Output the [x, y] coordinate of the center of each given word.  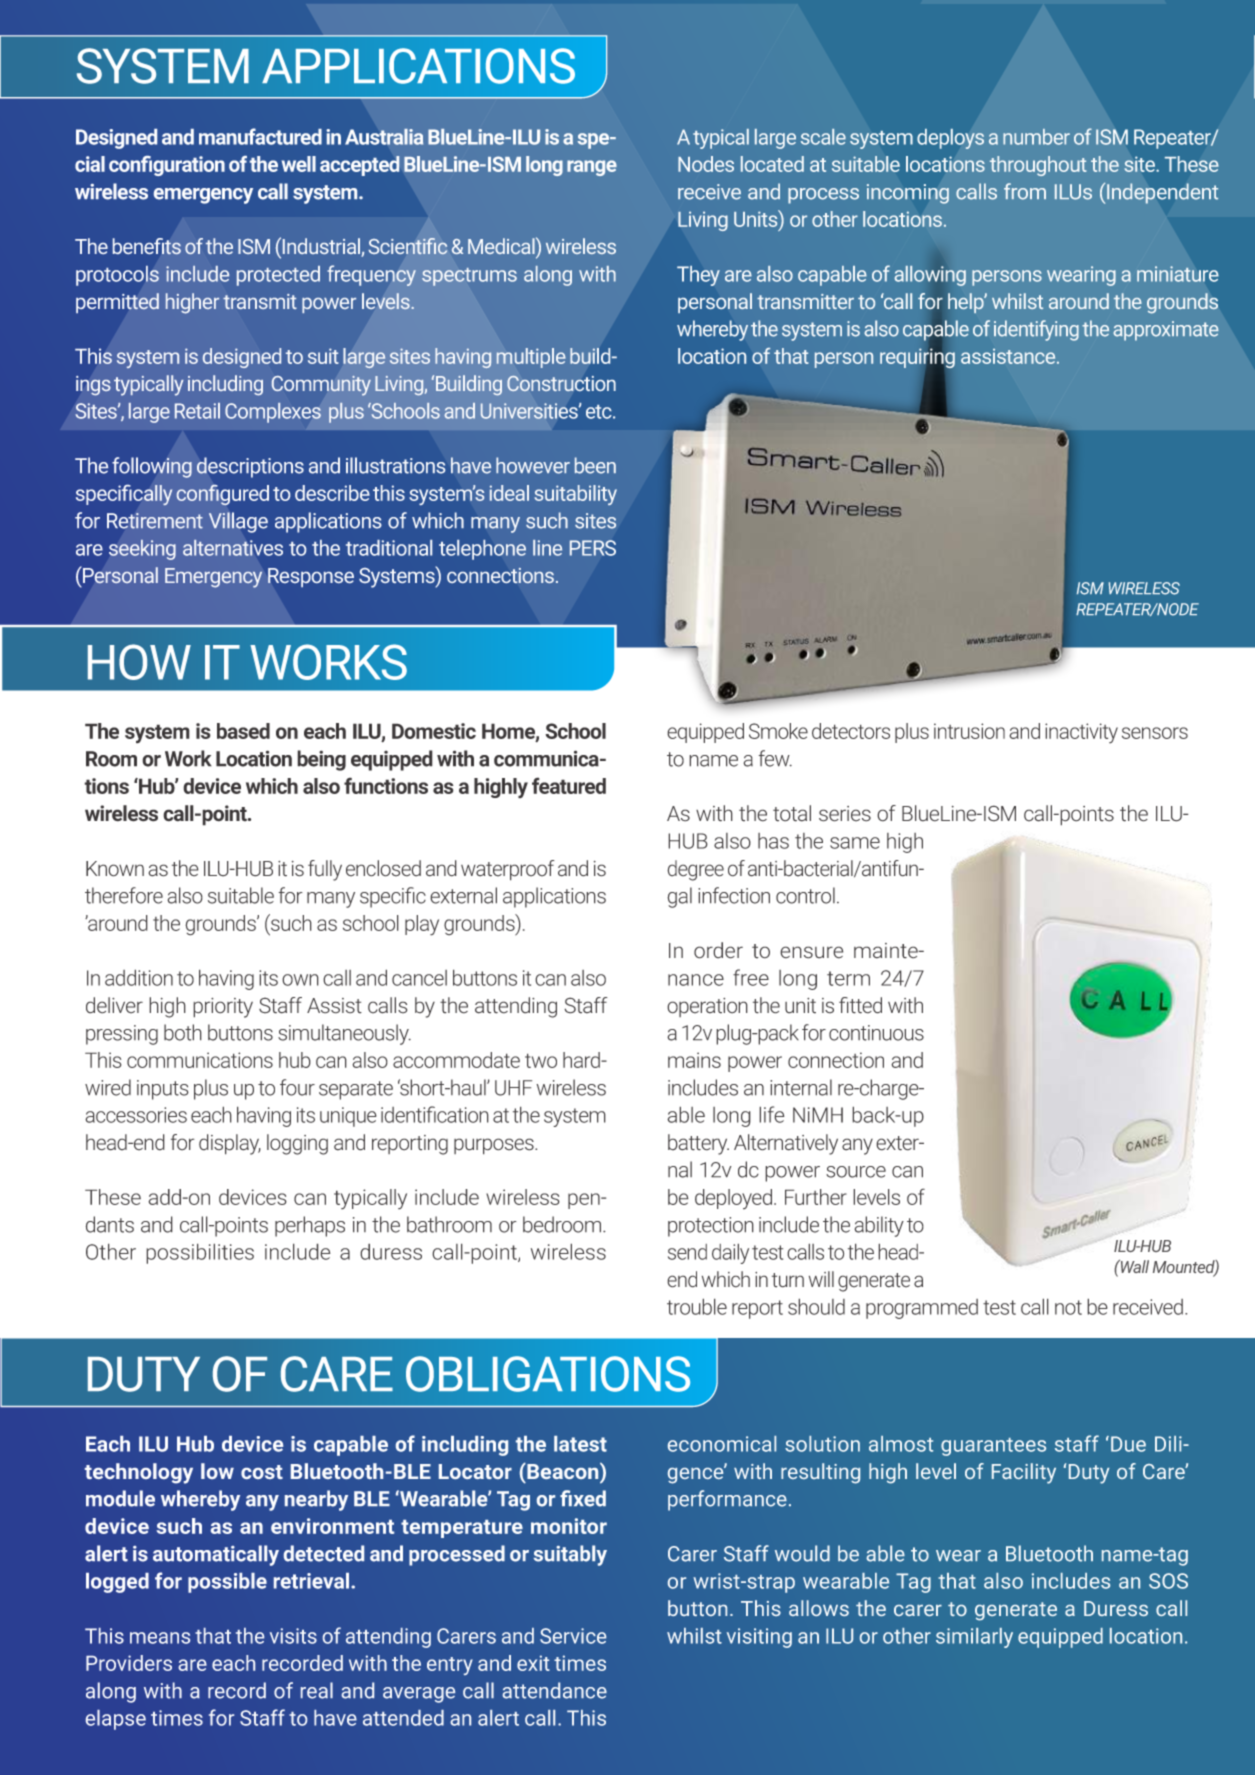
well [299, 164]
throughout [1038, 166]
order [718, 950]
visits [293, 1636]
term [848, 978]
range [592, 168]
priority [223, 1008]
